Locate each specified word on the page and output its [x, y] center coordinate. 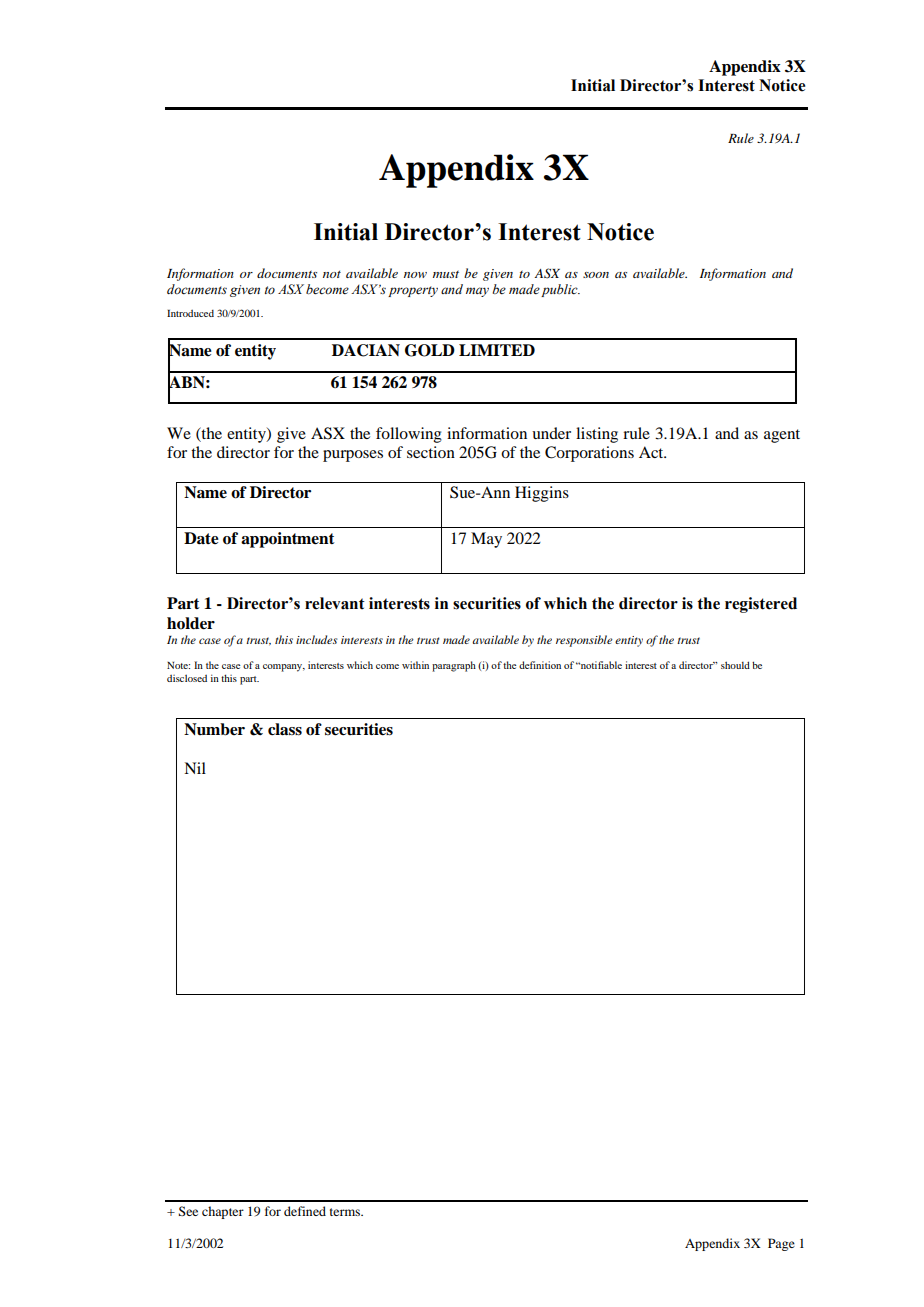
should [735, 665]
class [285, 729]
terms [346, 1212]
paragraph [454, 666]
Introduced [190, 313]
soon [596, 275]
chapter [223, 1212]
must [446, 274]
